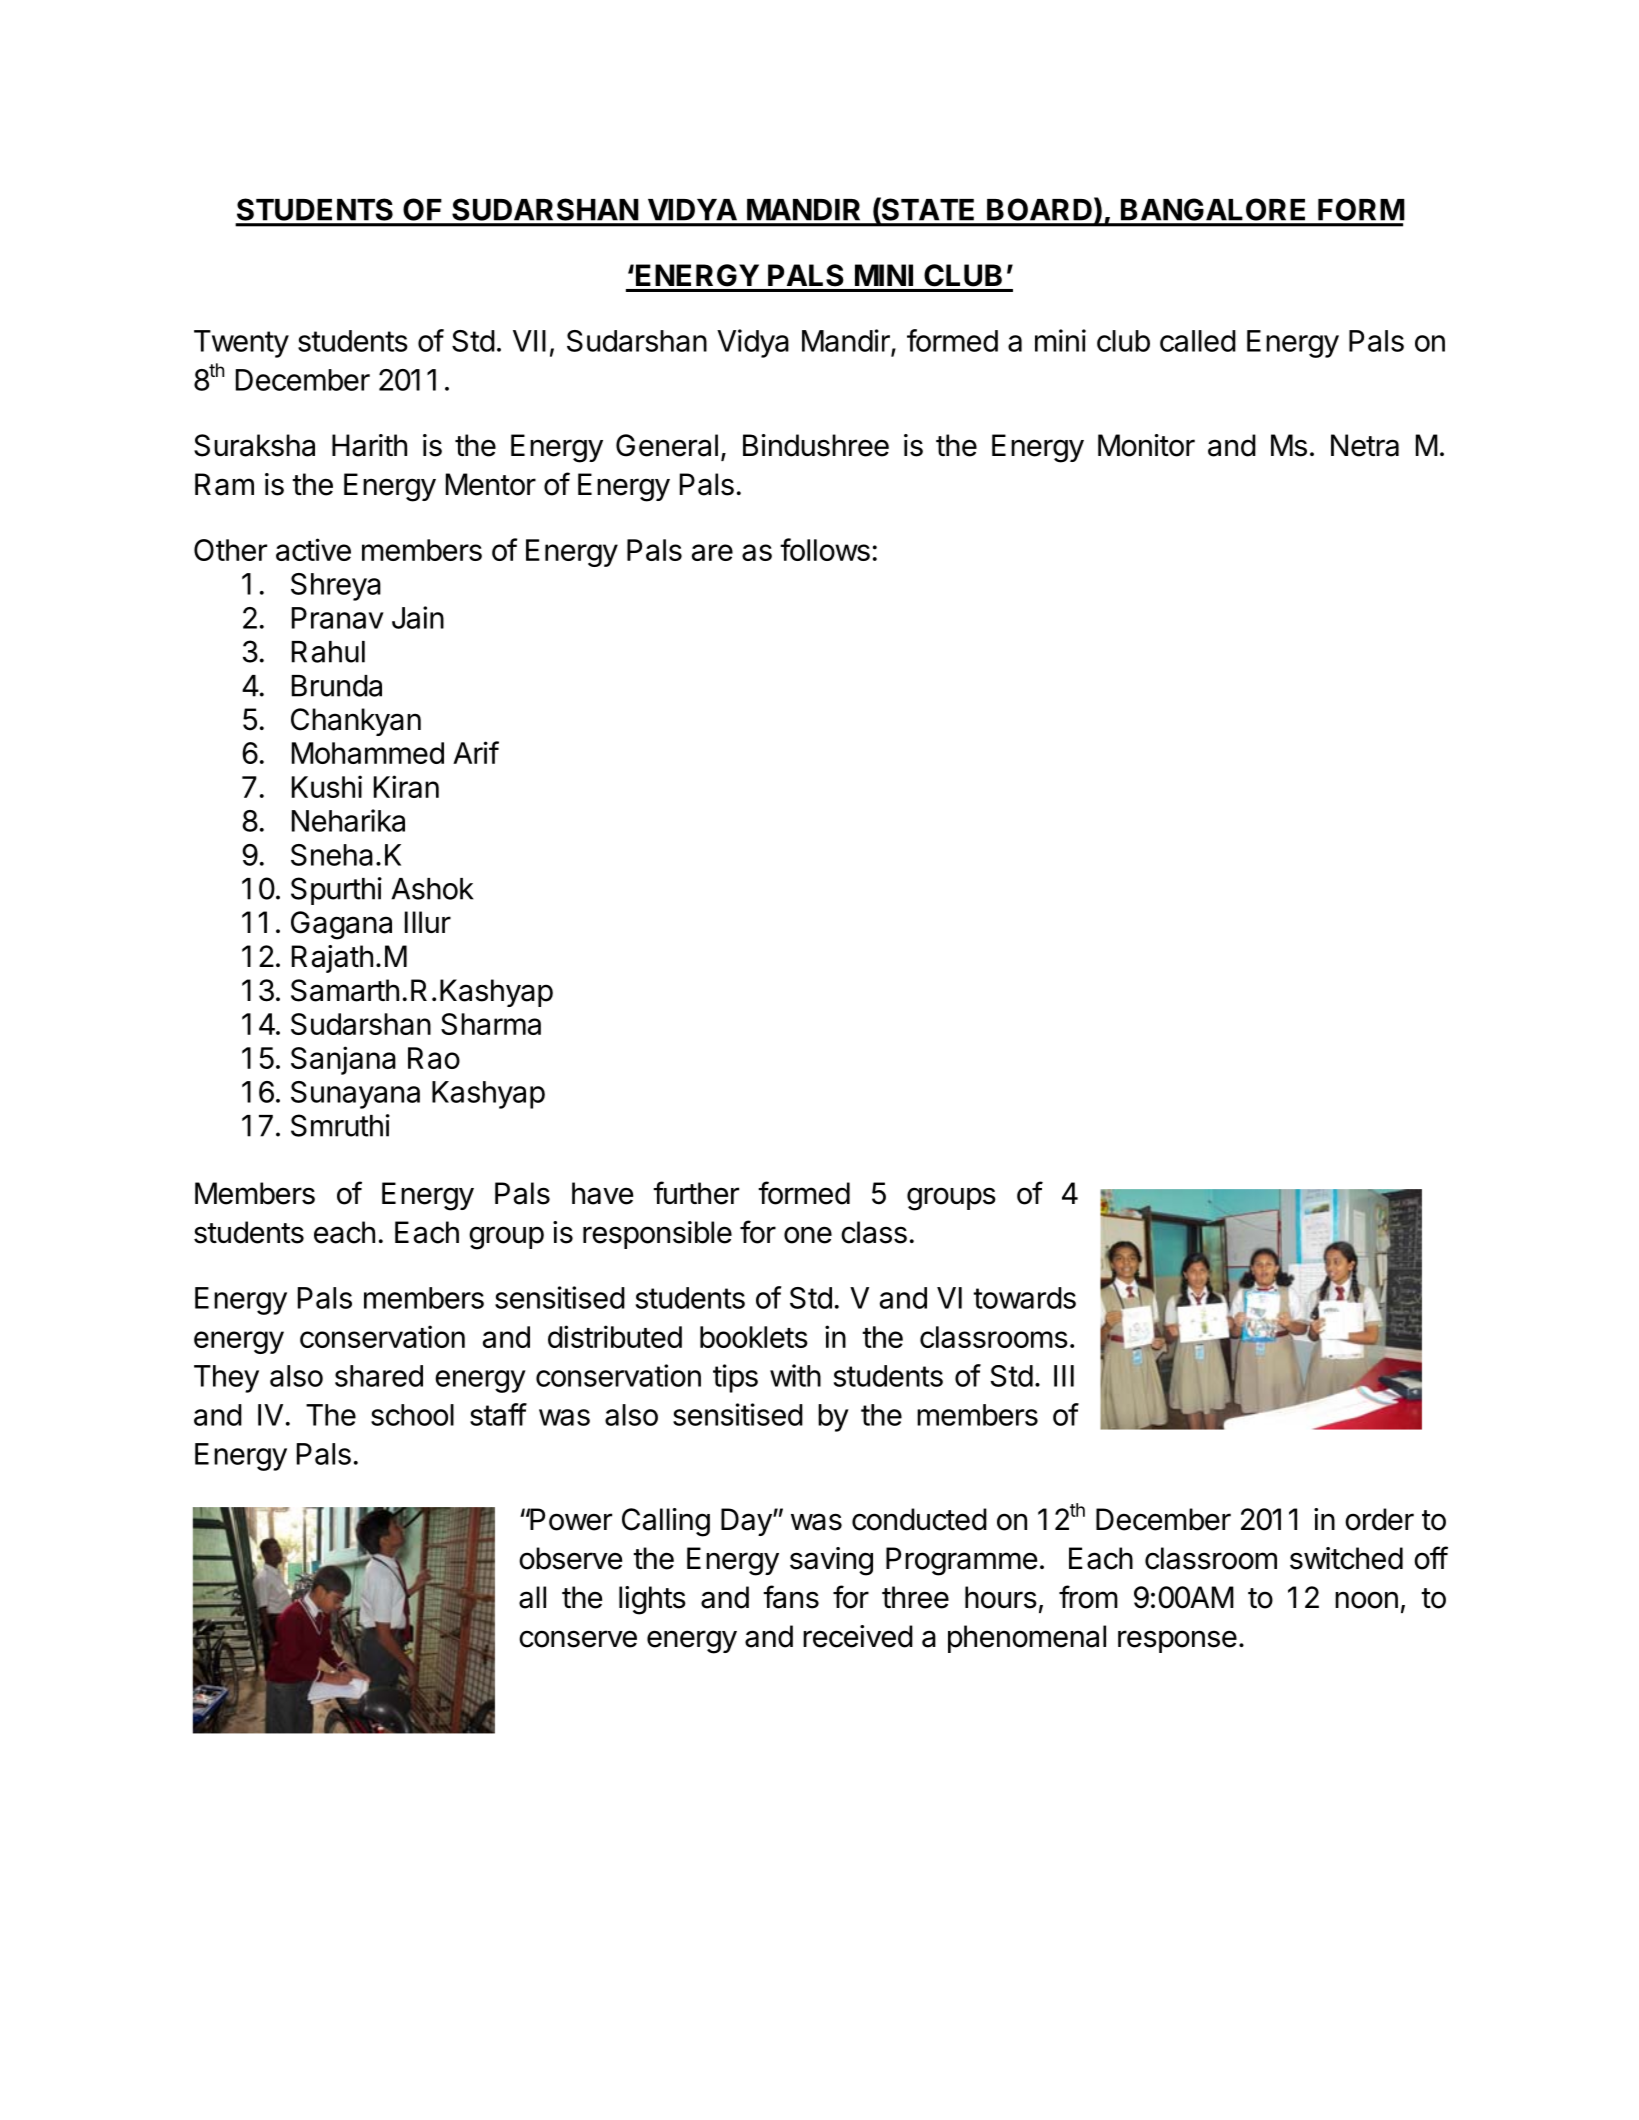  What do you see at coordinates (1198, 341) in the image?
I see `called` at bounding box center [1198, 341].
